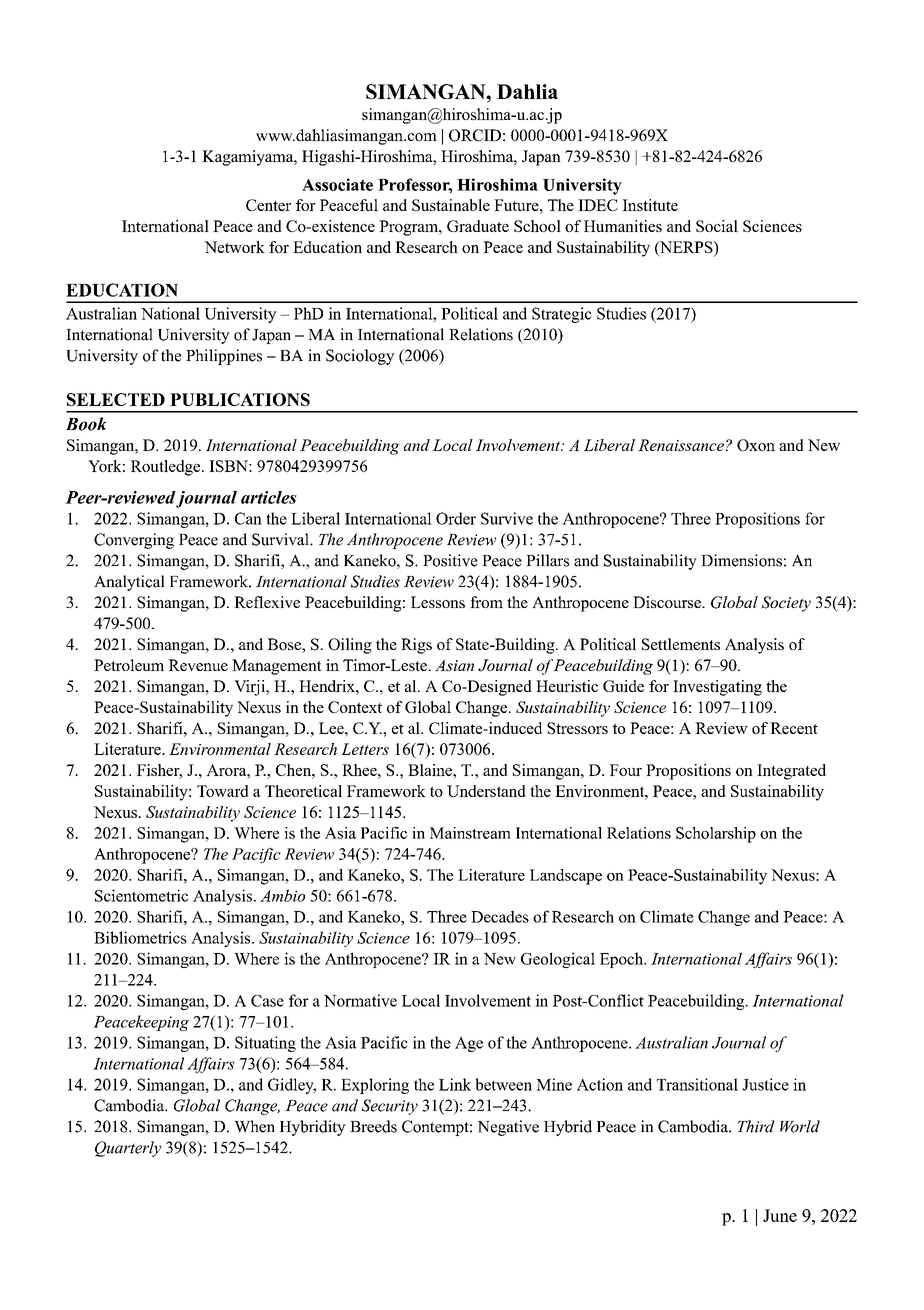  I want to click on Quarterly, so click(128, 1149).
